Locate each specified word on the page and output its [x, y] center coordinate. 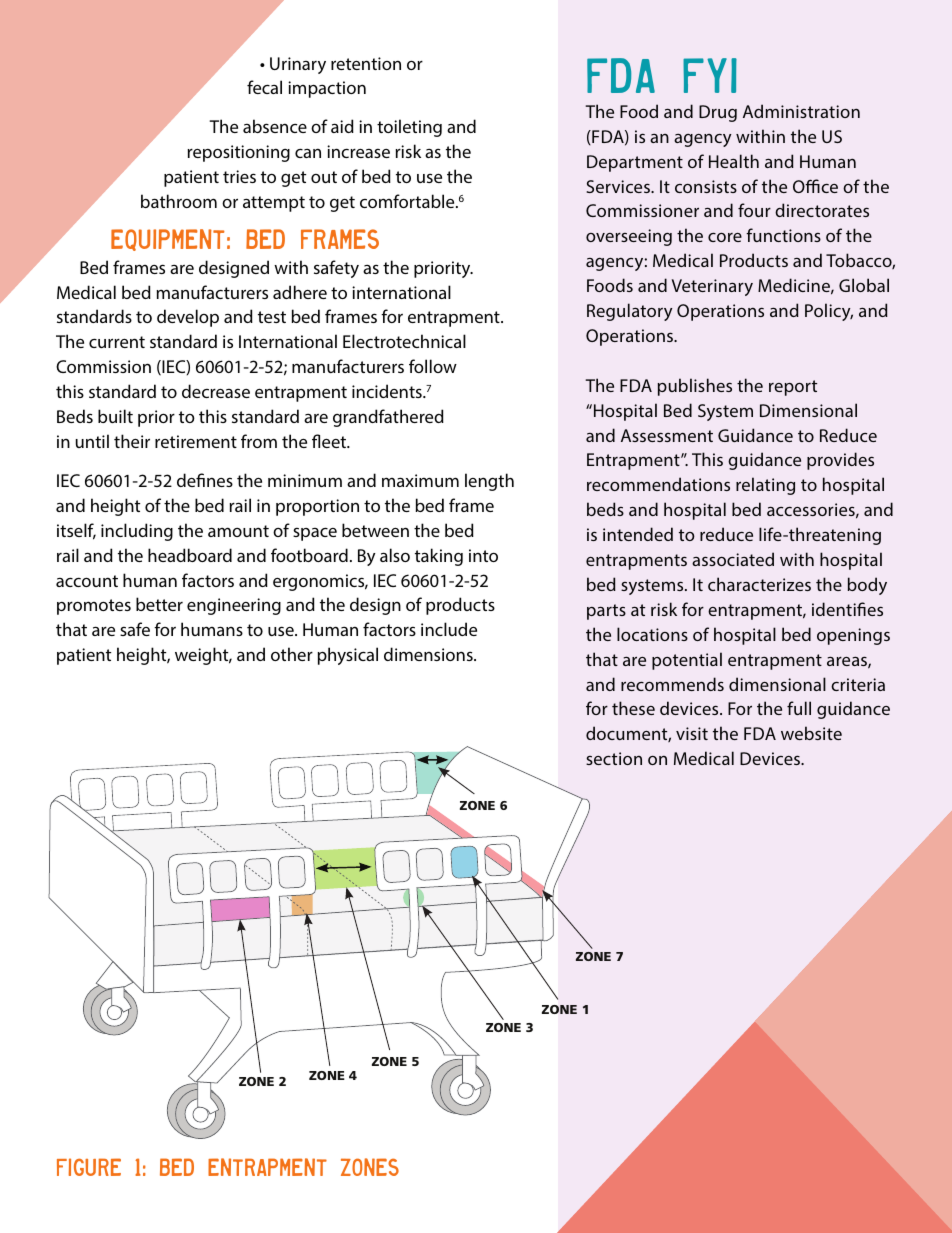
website [811, 733]
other [292, 654]
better [159, 604]
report [793, 388]
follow [433, 366]
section [614, 758]
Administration [801, 111]
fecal [264, 87]
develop [188, 318]
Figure [89, 1167]
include [449, 629]
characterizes [759, 584]
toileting [409, 128]
